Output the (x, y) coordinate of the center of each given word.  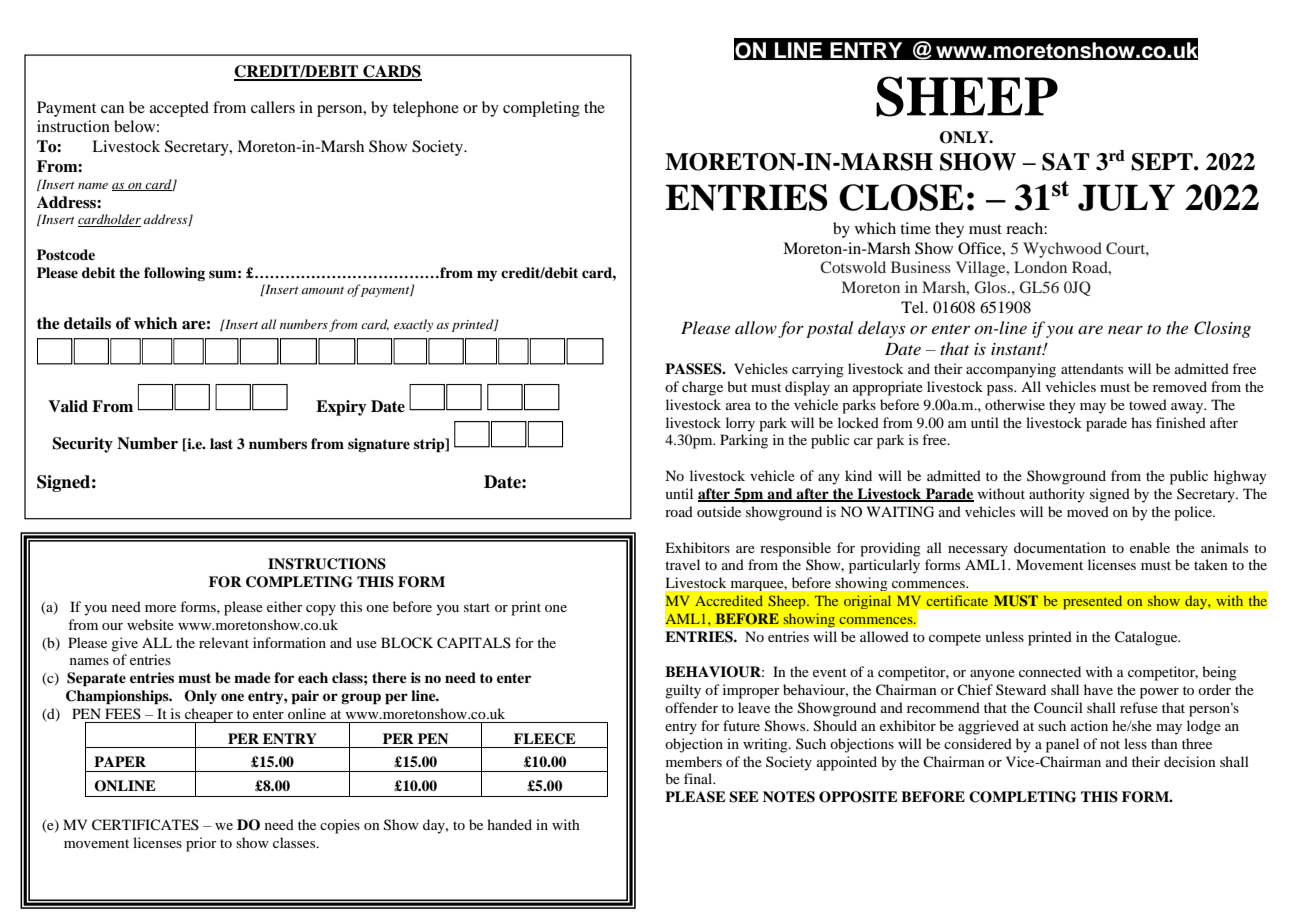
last (221, 443)
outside (719, 511)
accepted (179, 109)
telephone (426, 109)
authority (1057, 495)
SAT (1066, 162)
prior (201, 844)
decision (1190, 761)
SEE (744, 797)
